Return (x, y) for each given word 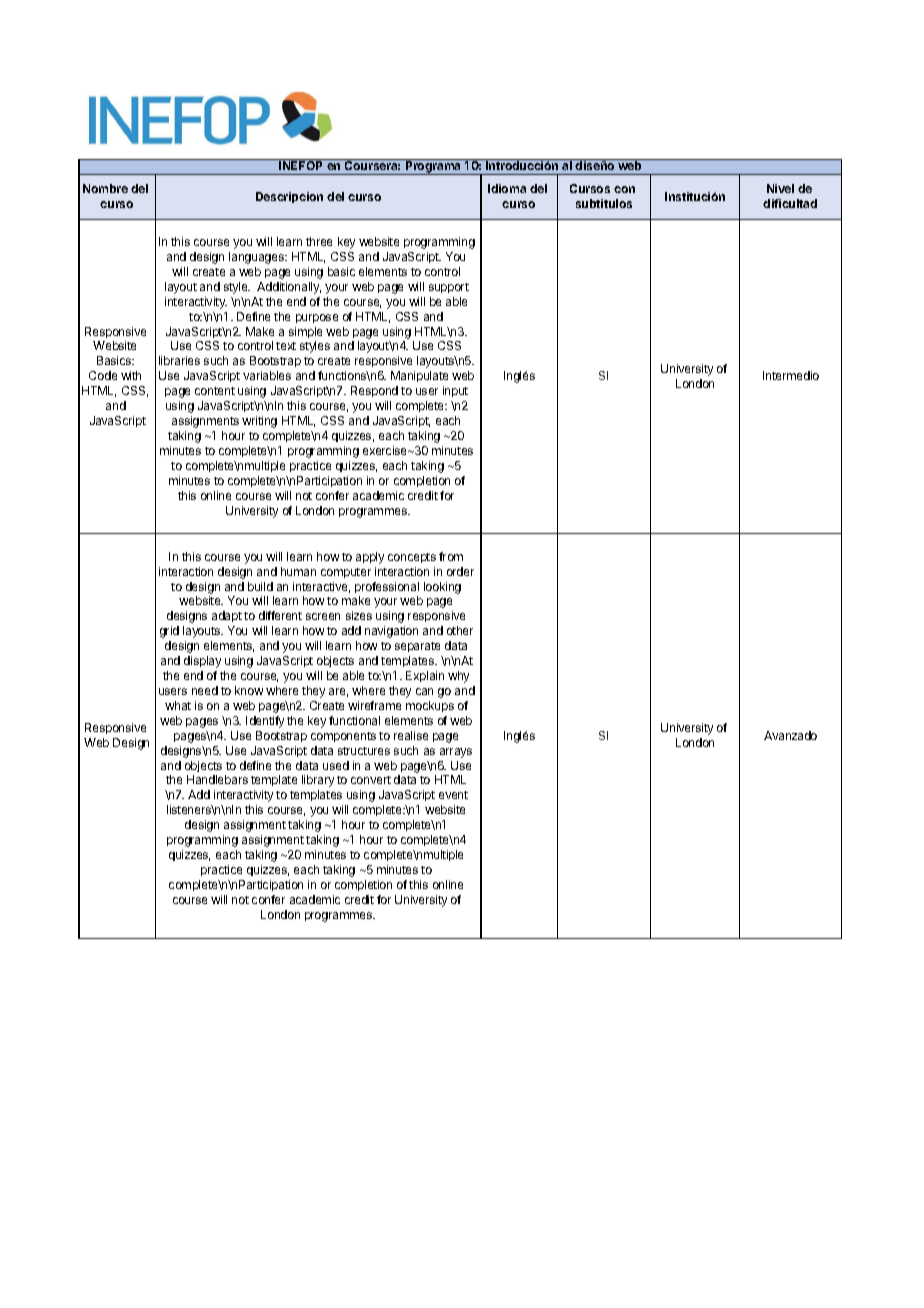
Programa (434, 167)
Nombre (105, 188)
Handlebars (217, 779)
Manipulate (419, 376)
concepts (412, 558)
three (319, 241)
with (131, 375)
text (286, 346)
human (298, 571)
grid (169, 632)
